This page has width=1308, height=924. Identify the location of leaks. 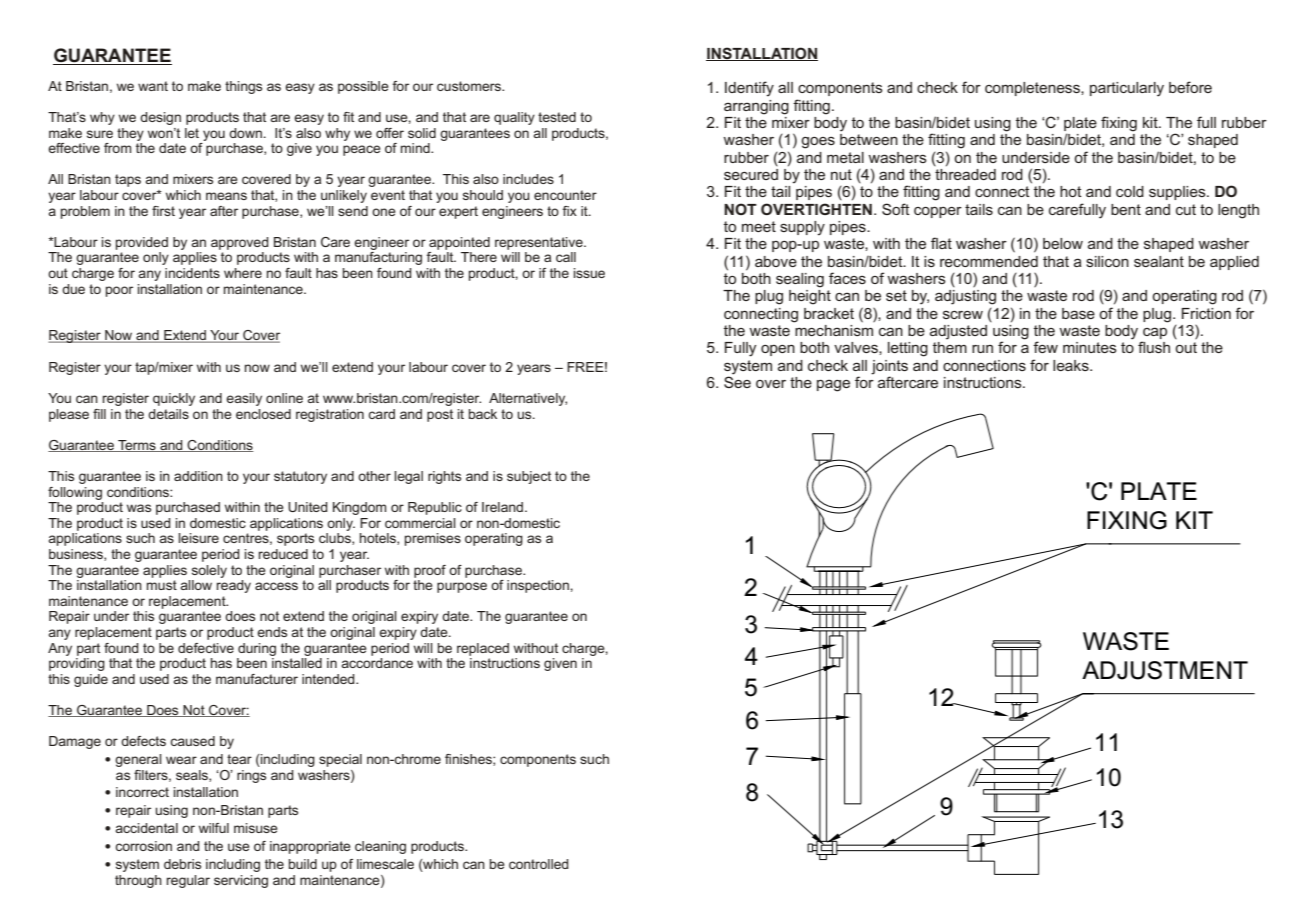
(1072, 365).
